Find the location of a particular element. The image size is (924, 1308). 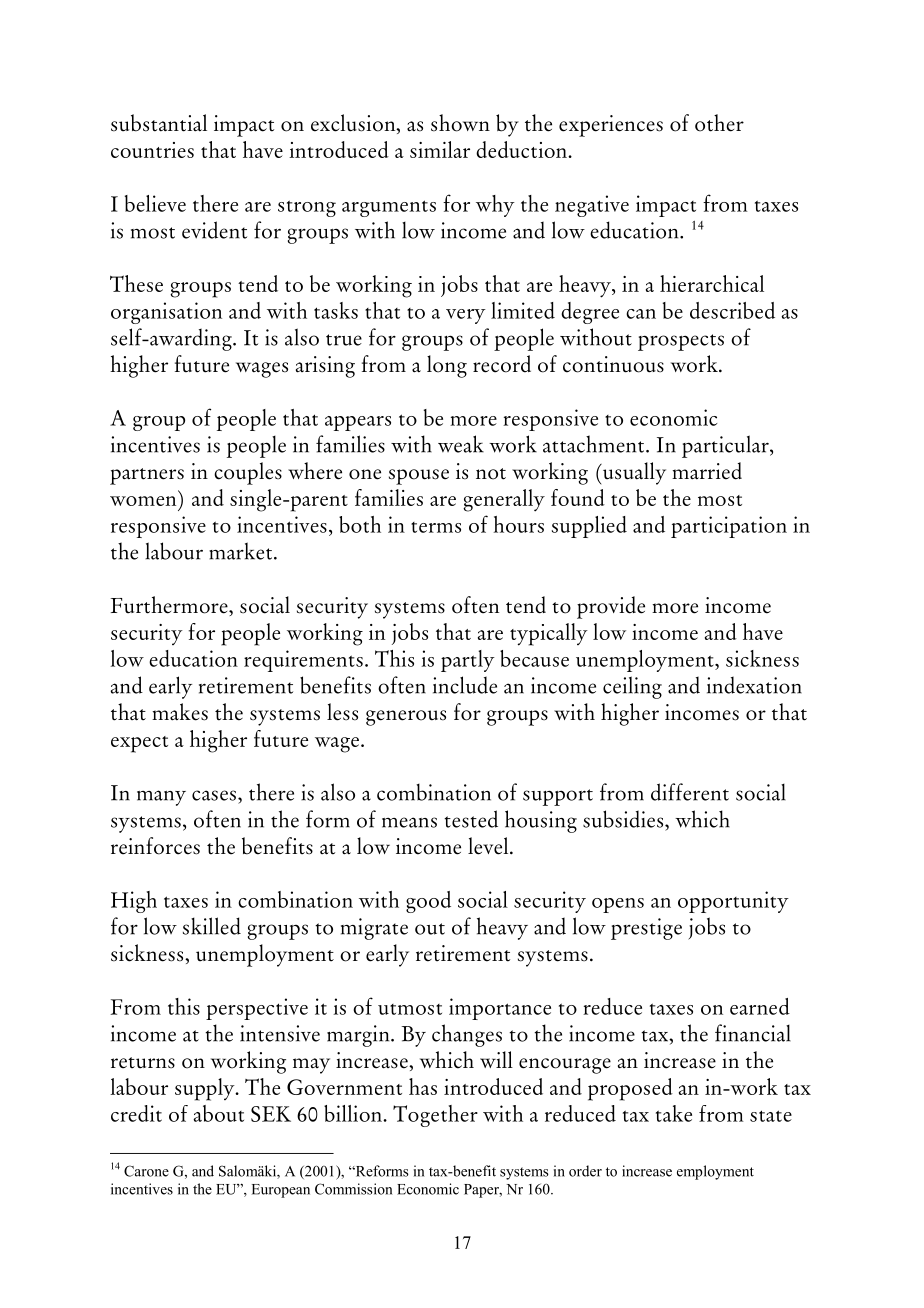

countries is located at coordinates (152, 150).
